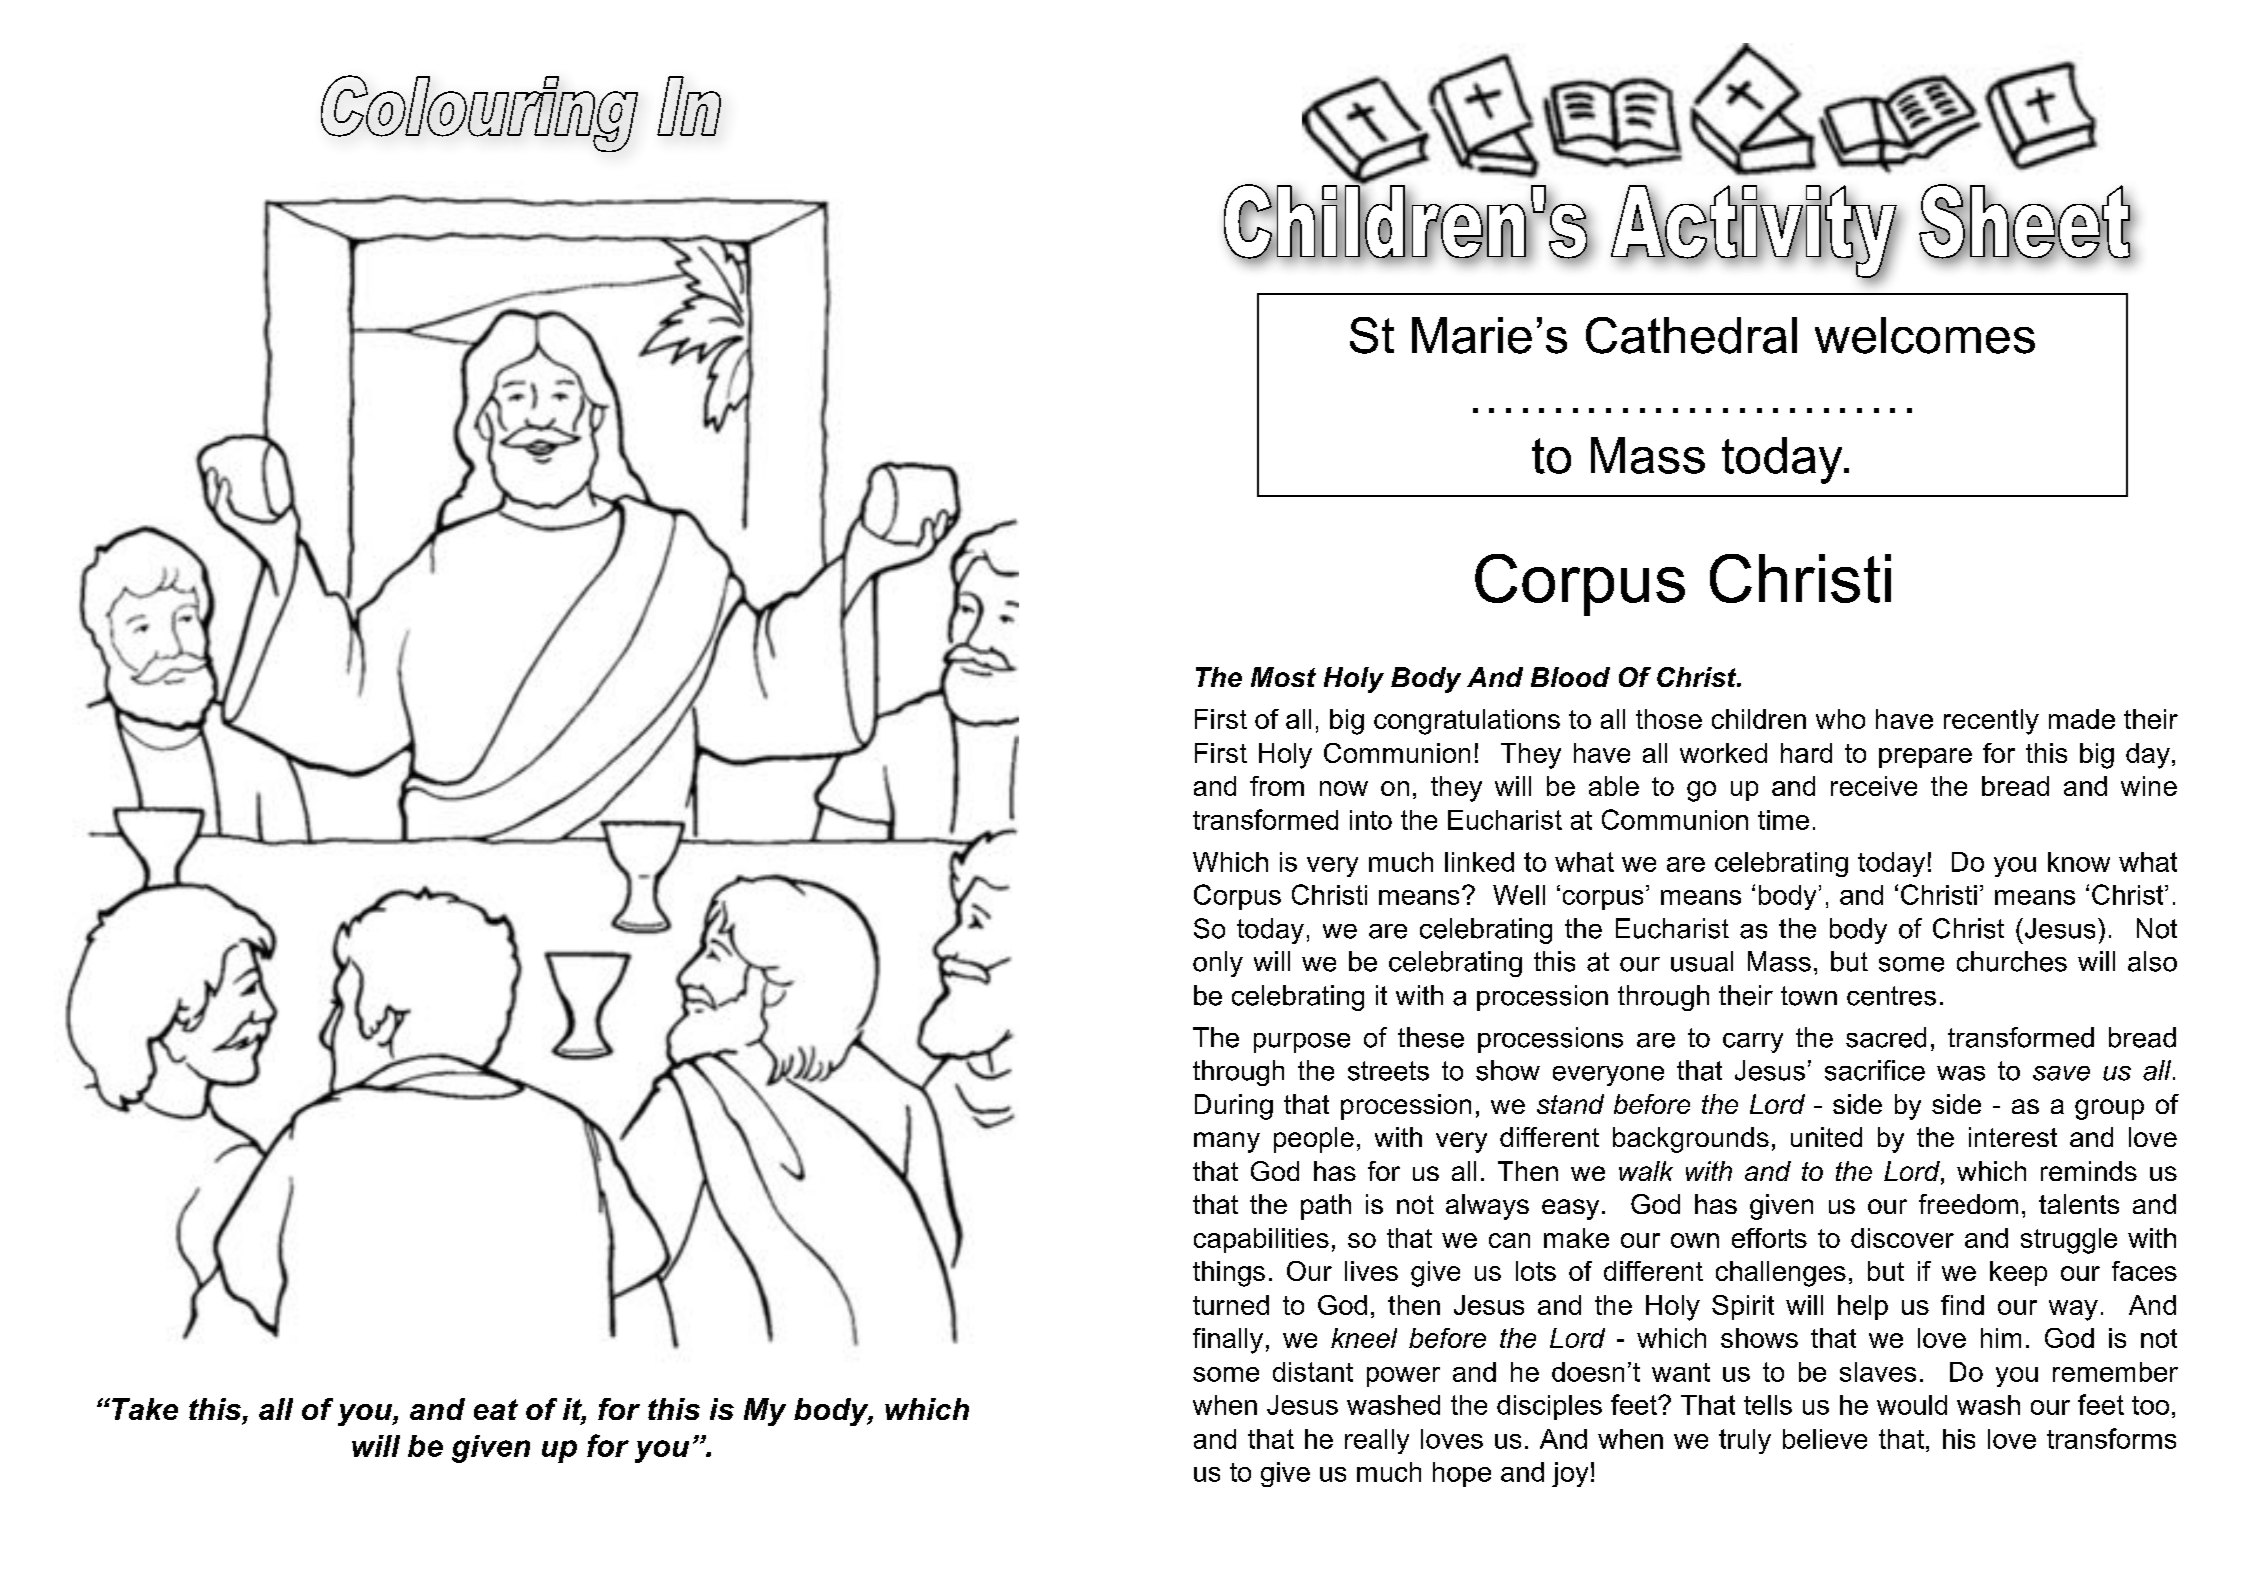  What do you see at coordinates (2012, 961) in the screenshot?
I see `churches` at bounding box center [2012, 961].
